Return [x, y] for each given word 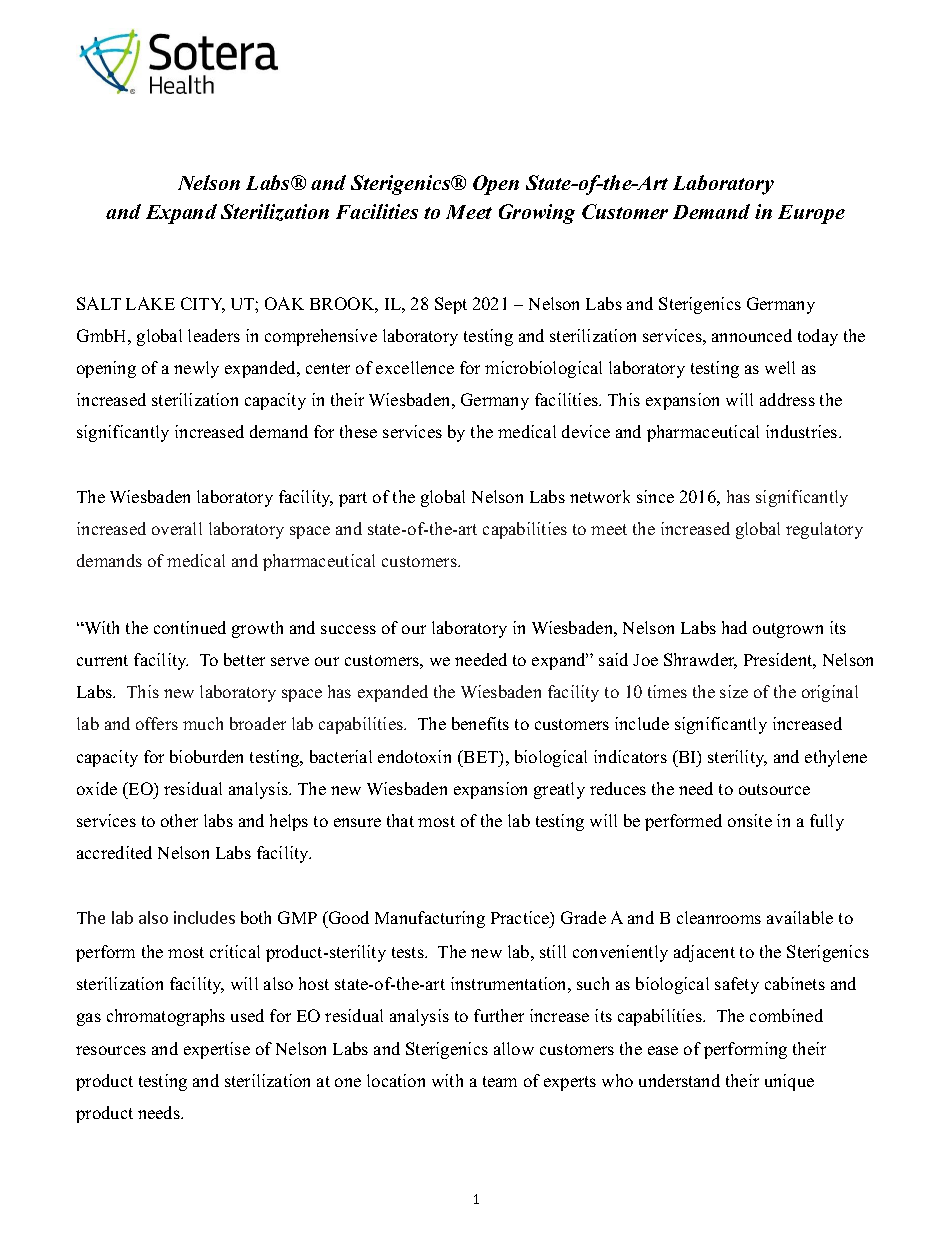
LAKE [150, 303]
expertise [217, 1050]
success [348, 629]
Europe [811, 214]
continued [190, 627]
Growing [537, 214]
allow [514, 1048]
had [734, 627]
